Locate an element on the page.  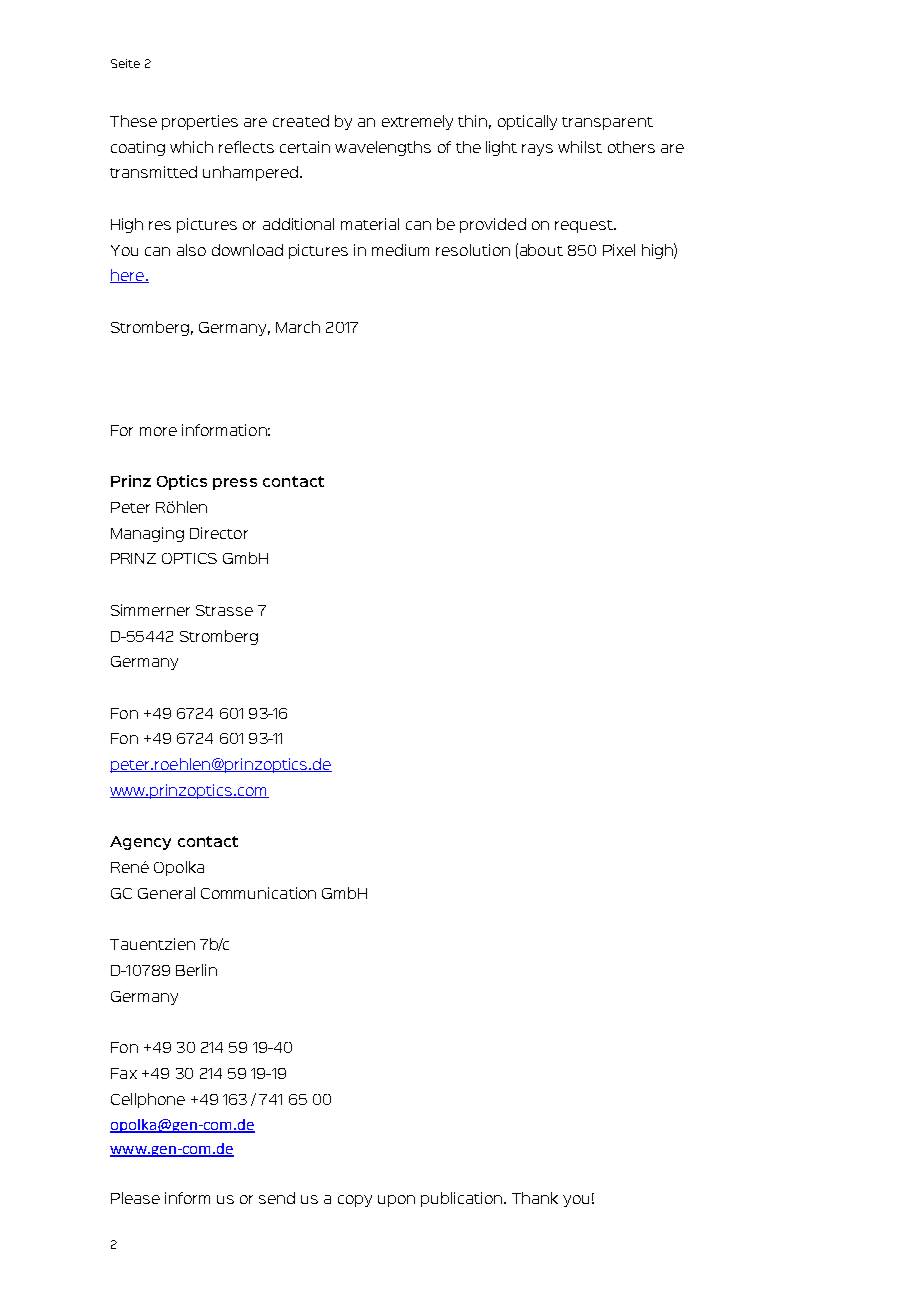
upon is located at coordinates (396, 1201).
